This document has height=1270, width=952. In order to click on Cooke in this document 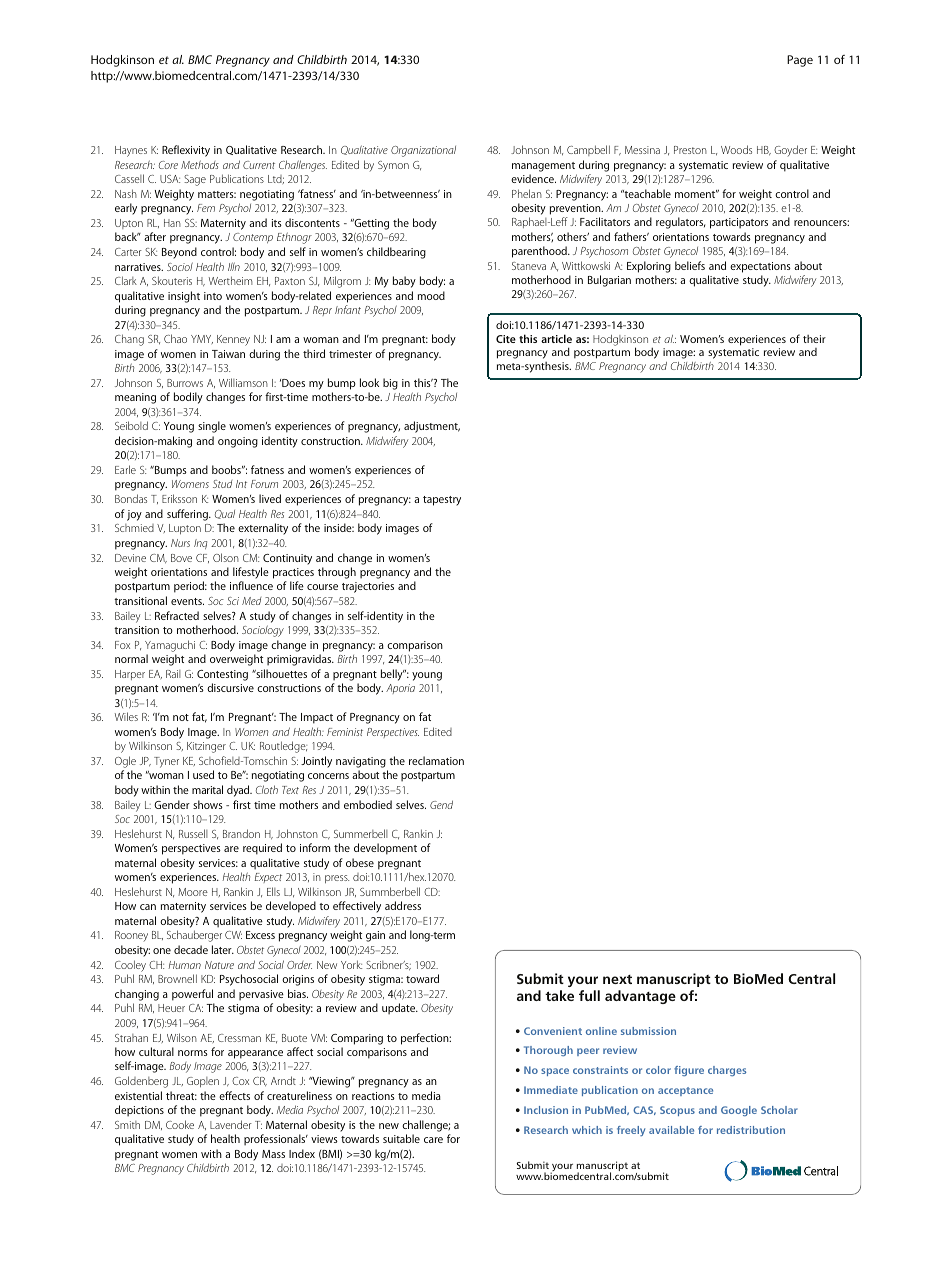, I will do `click(180, 1124)`.
